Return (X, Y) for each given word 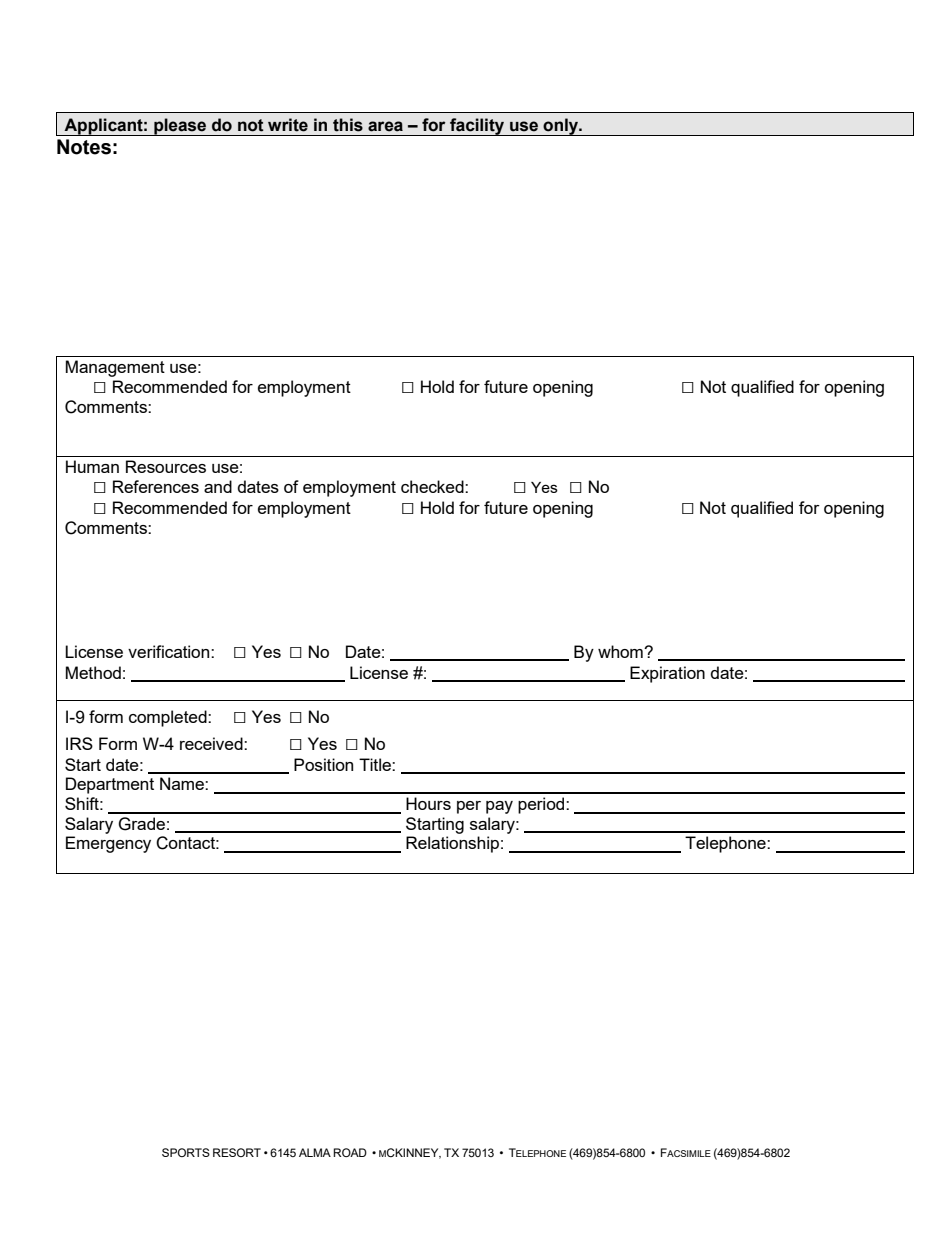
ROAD (350, 1152)
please (180, 127)
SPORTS (186, 1152)
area (385, 126)
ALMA (315, 1152)
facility (477, 127)
